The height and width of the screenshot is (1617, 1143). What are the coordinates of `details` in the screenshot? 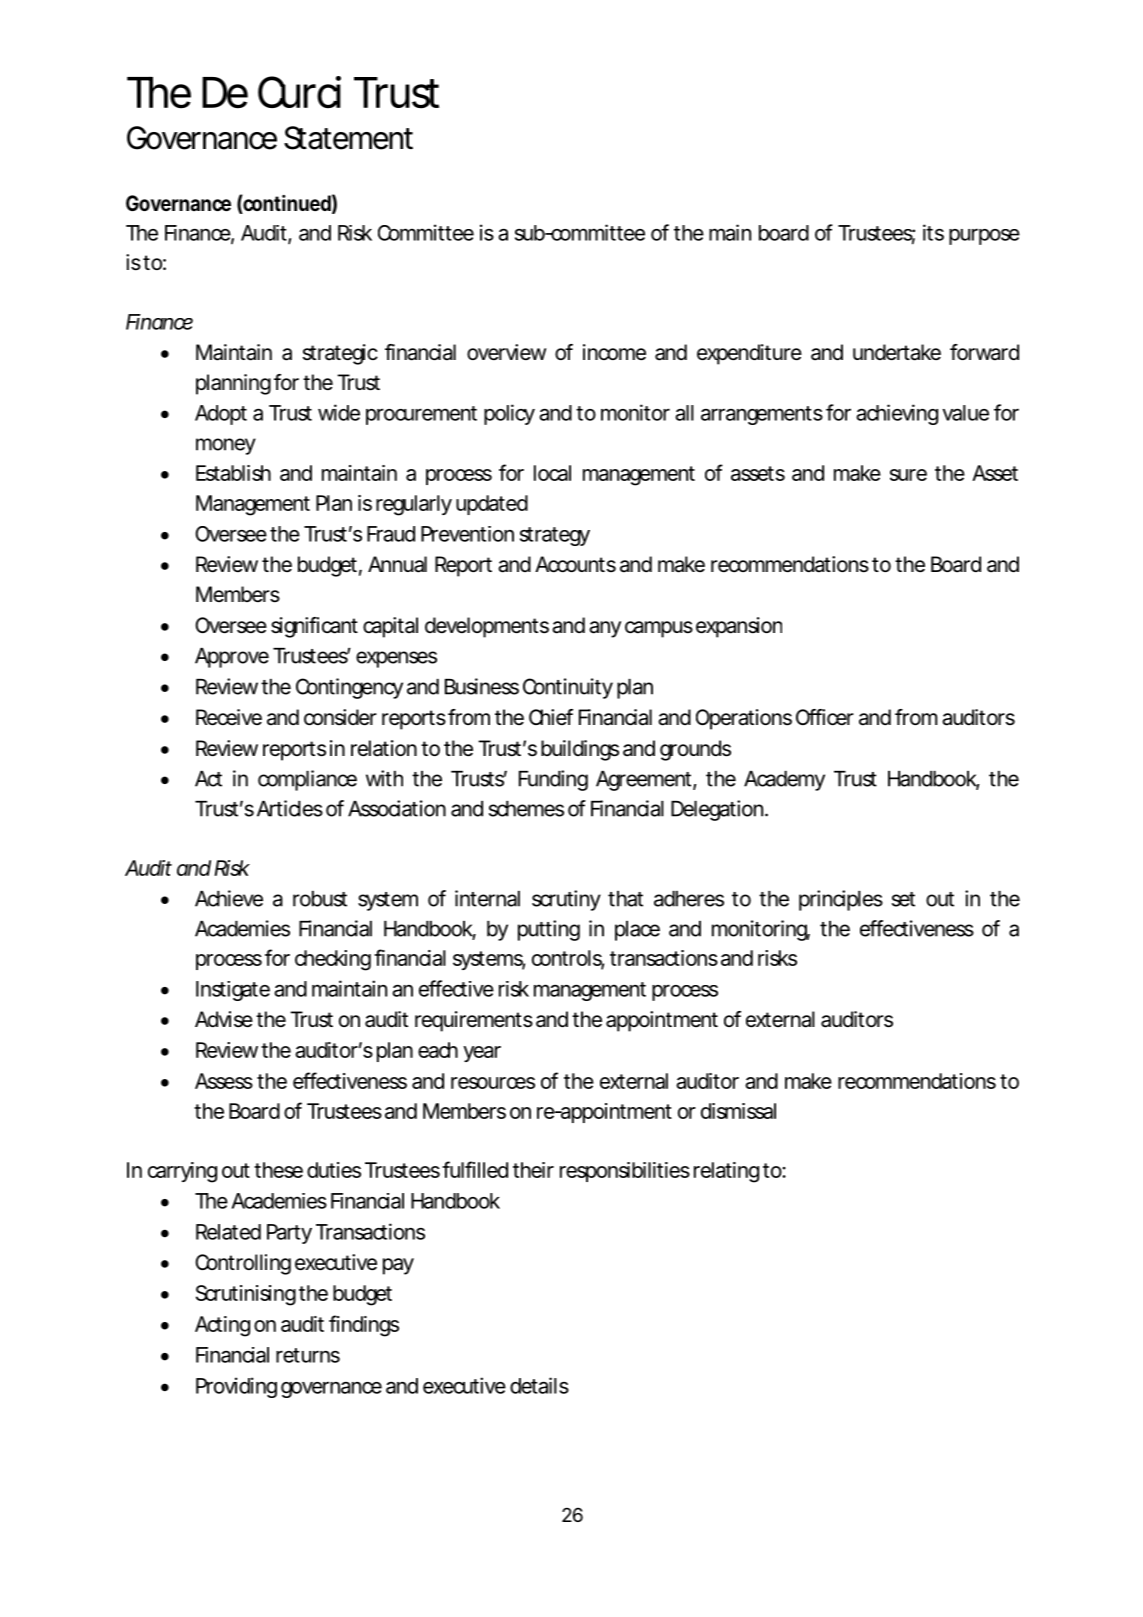 It's located at (539, 1385).
